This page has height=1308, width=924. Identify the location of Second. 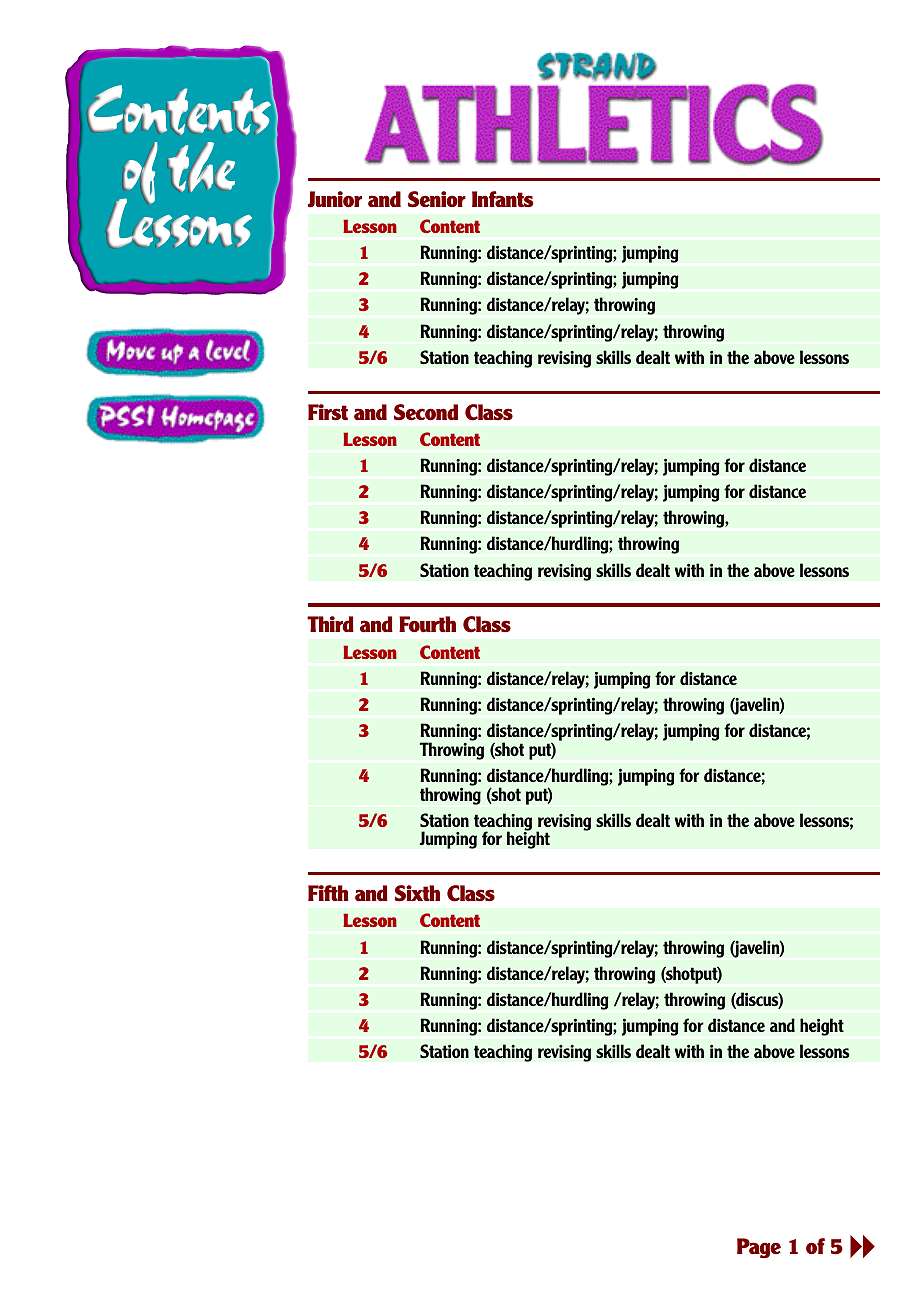
(426, 412).
